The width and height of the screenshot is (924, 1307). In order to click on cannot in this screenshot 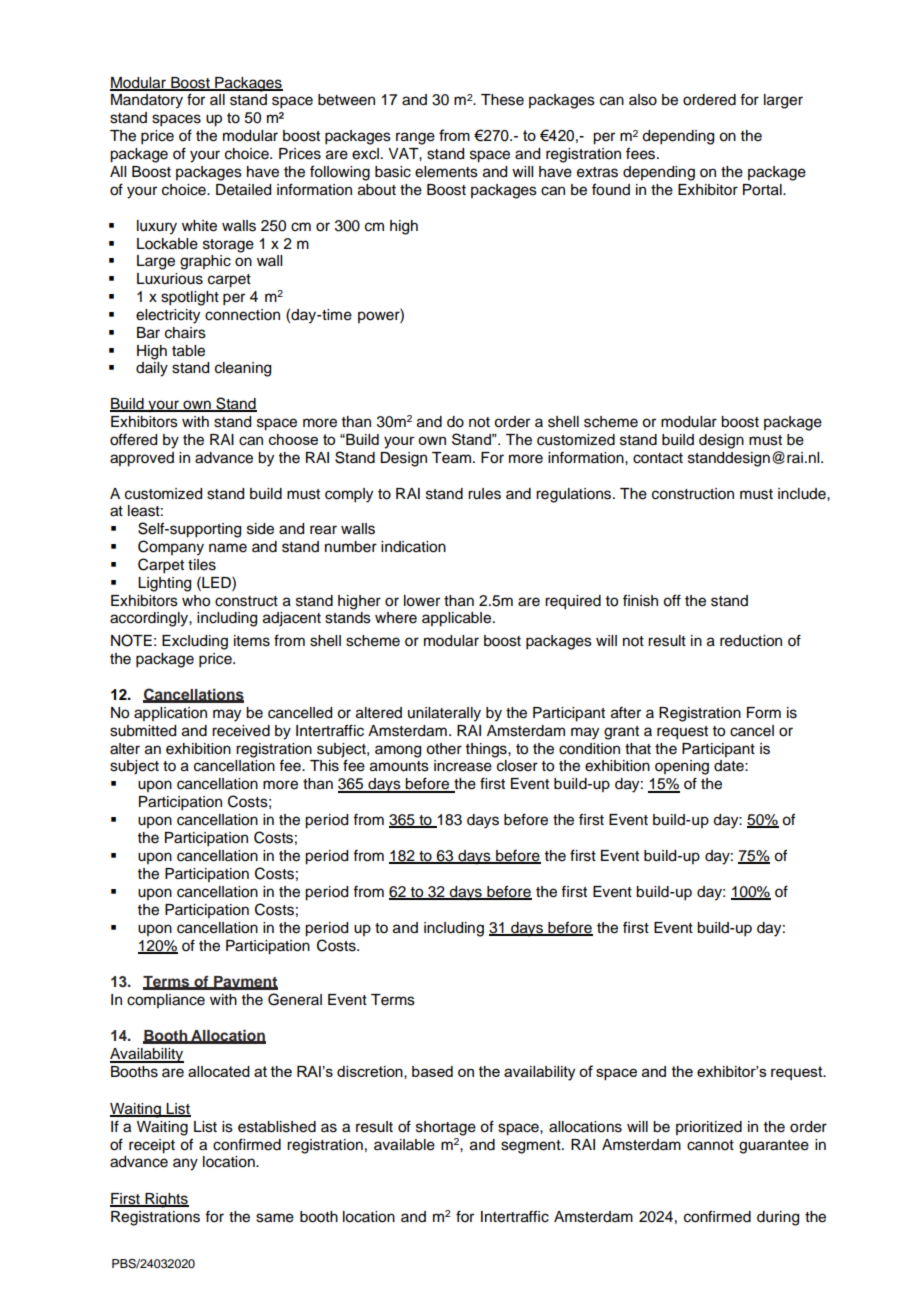, I will do `click(710, 1145)`.
